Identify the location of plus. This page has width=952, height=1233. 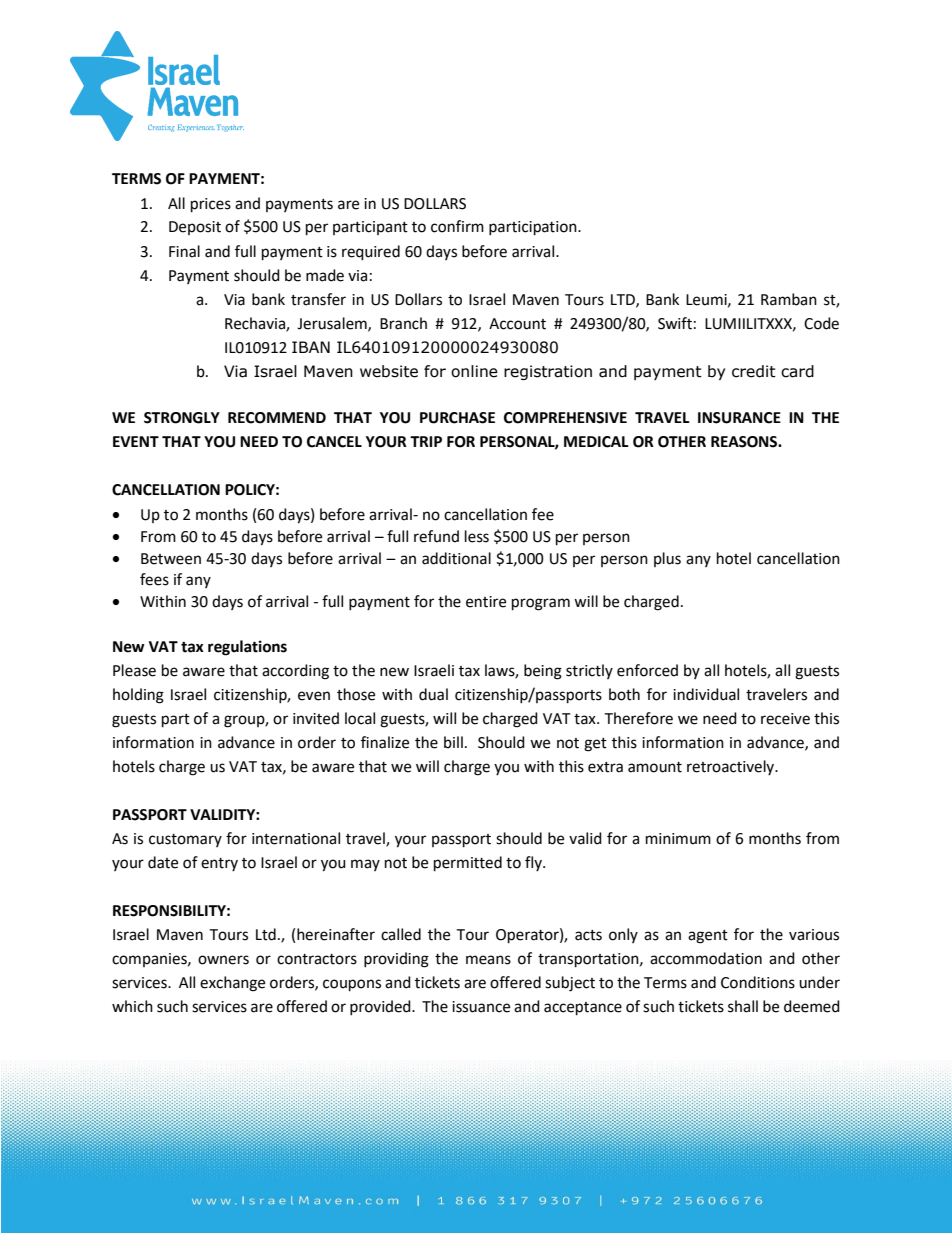
(667, 559).
